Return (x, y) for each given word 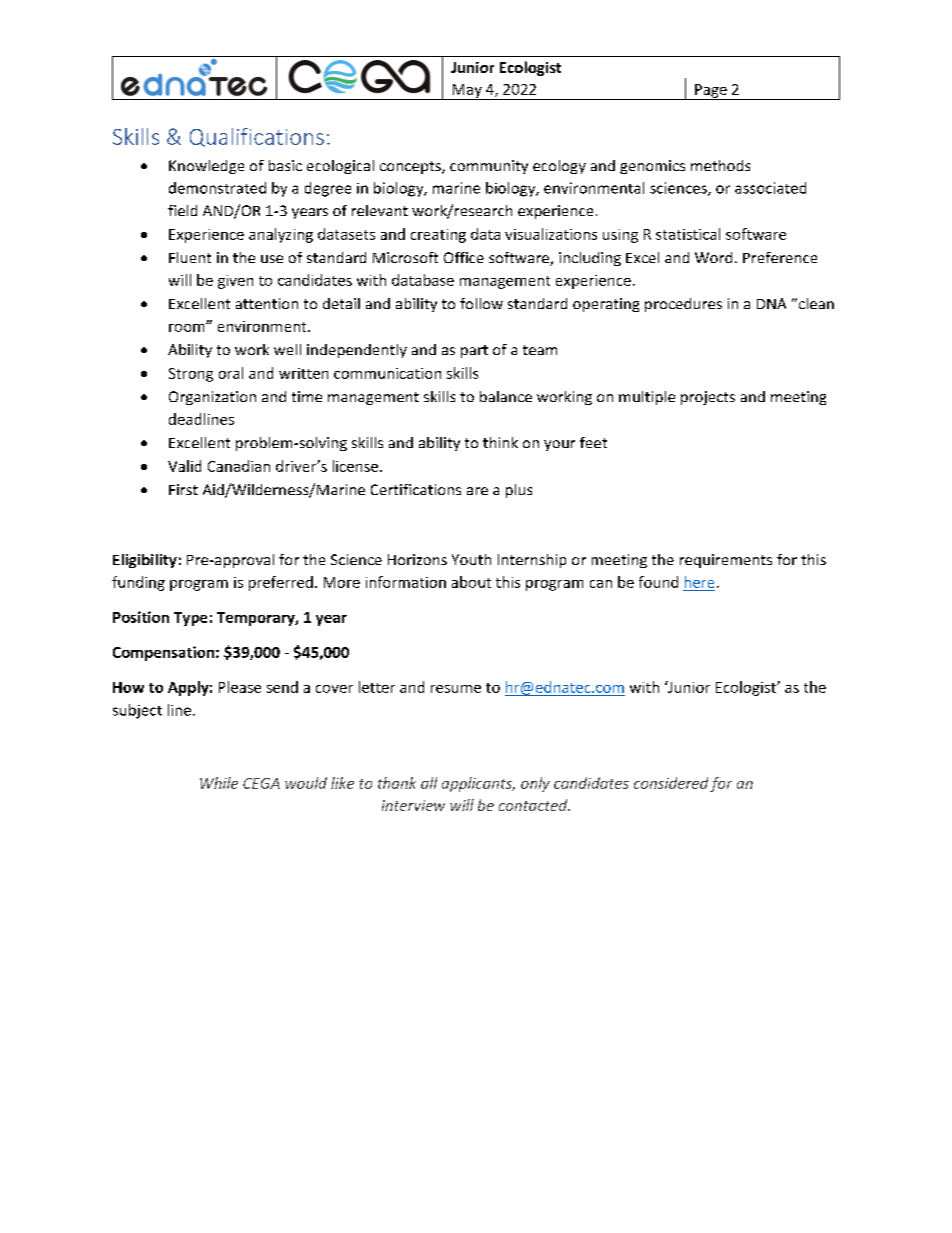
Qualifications (257, 137)
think (500, 442)
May (467, 92)
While (219, 783)
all (429, 783)
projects (708, 398)
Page (711, 92)
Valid (184, 466)
